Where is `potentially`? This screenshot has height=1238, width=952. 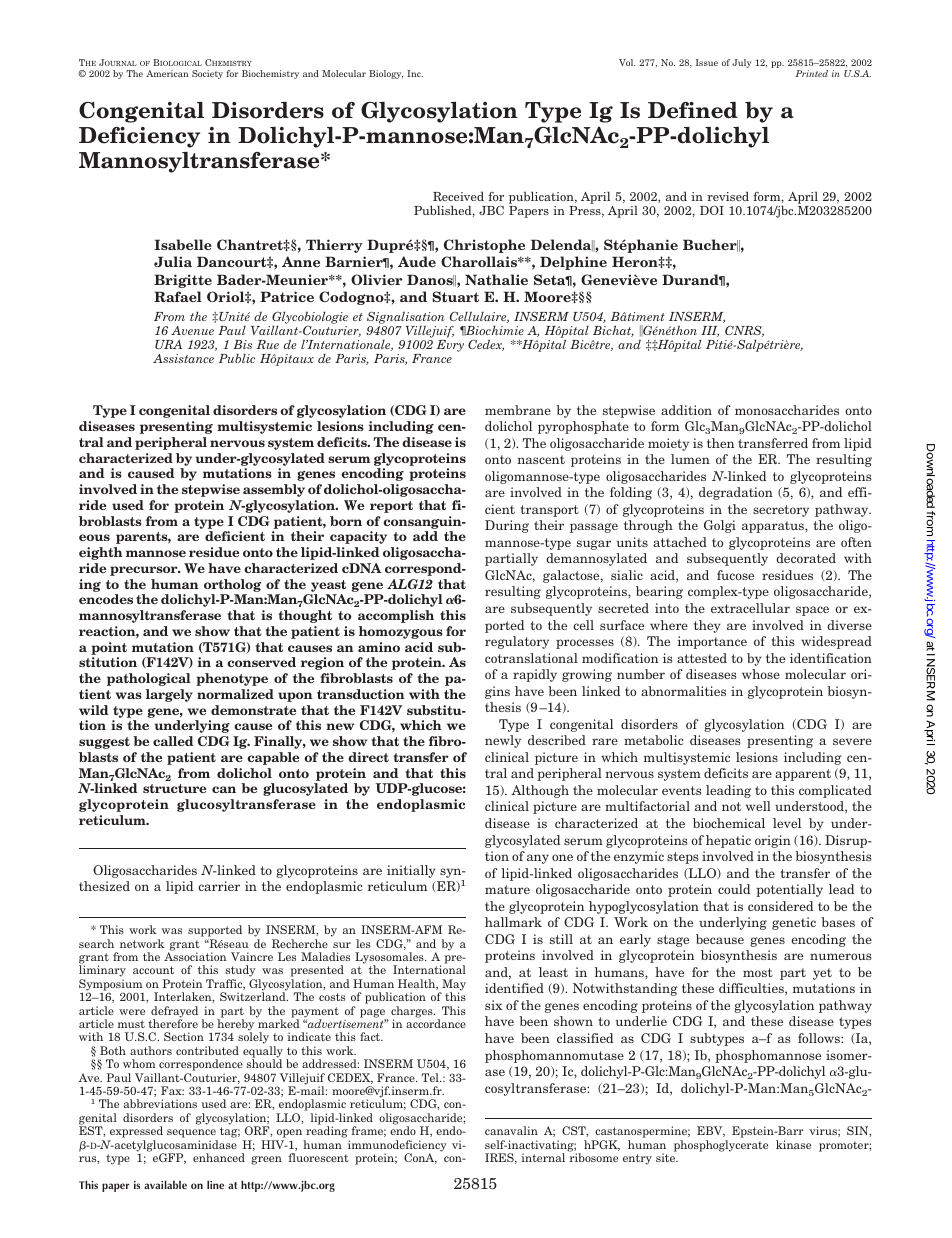
potentially is located at coordinates (789, 890).
